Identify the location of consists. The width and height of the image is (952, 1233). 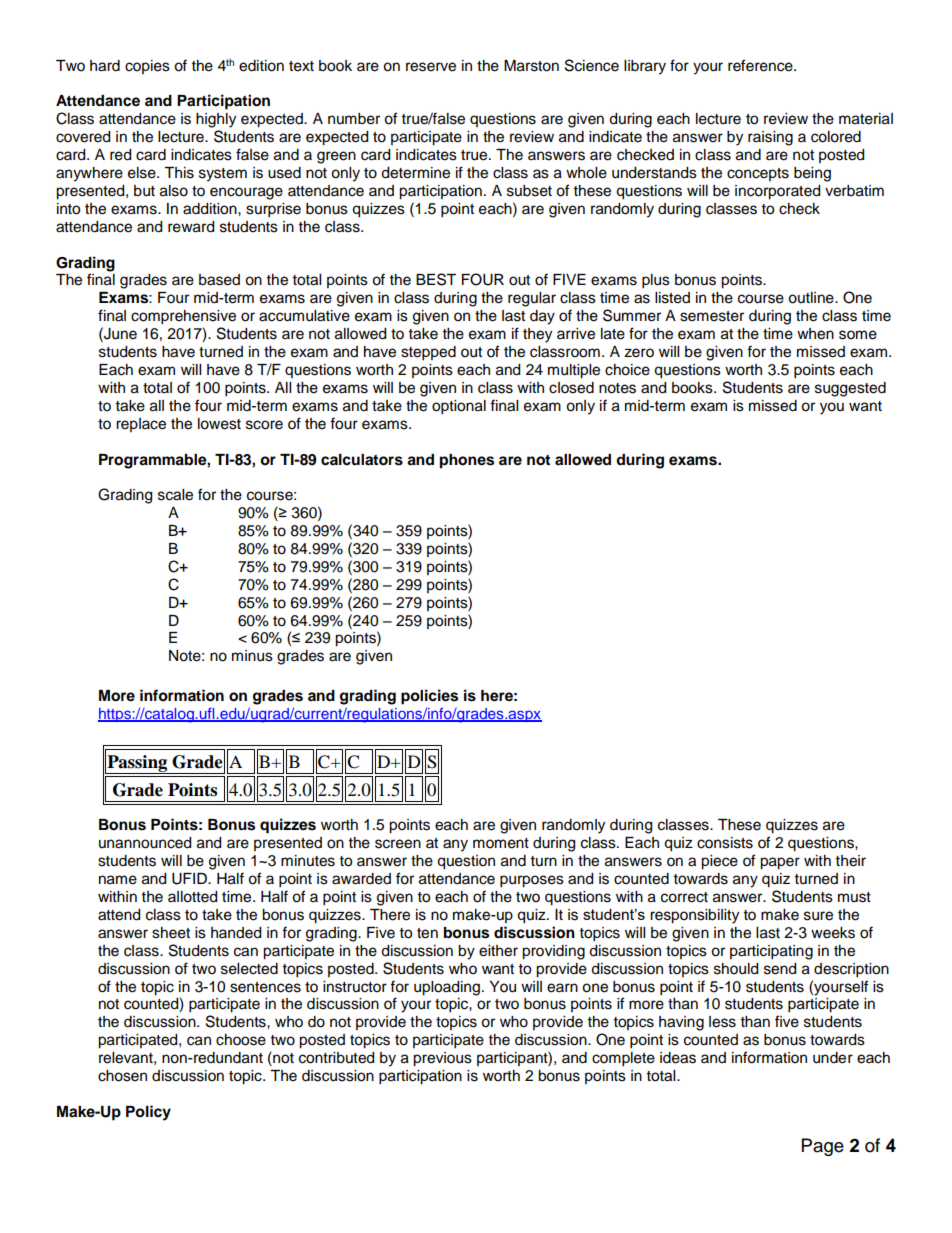
(725, 843).
